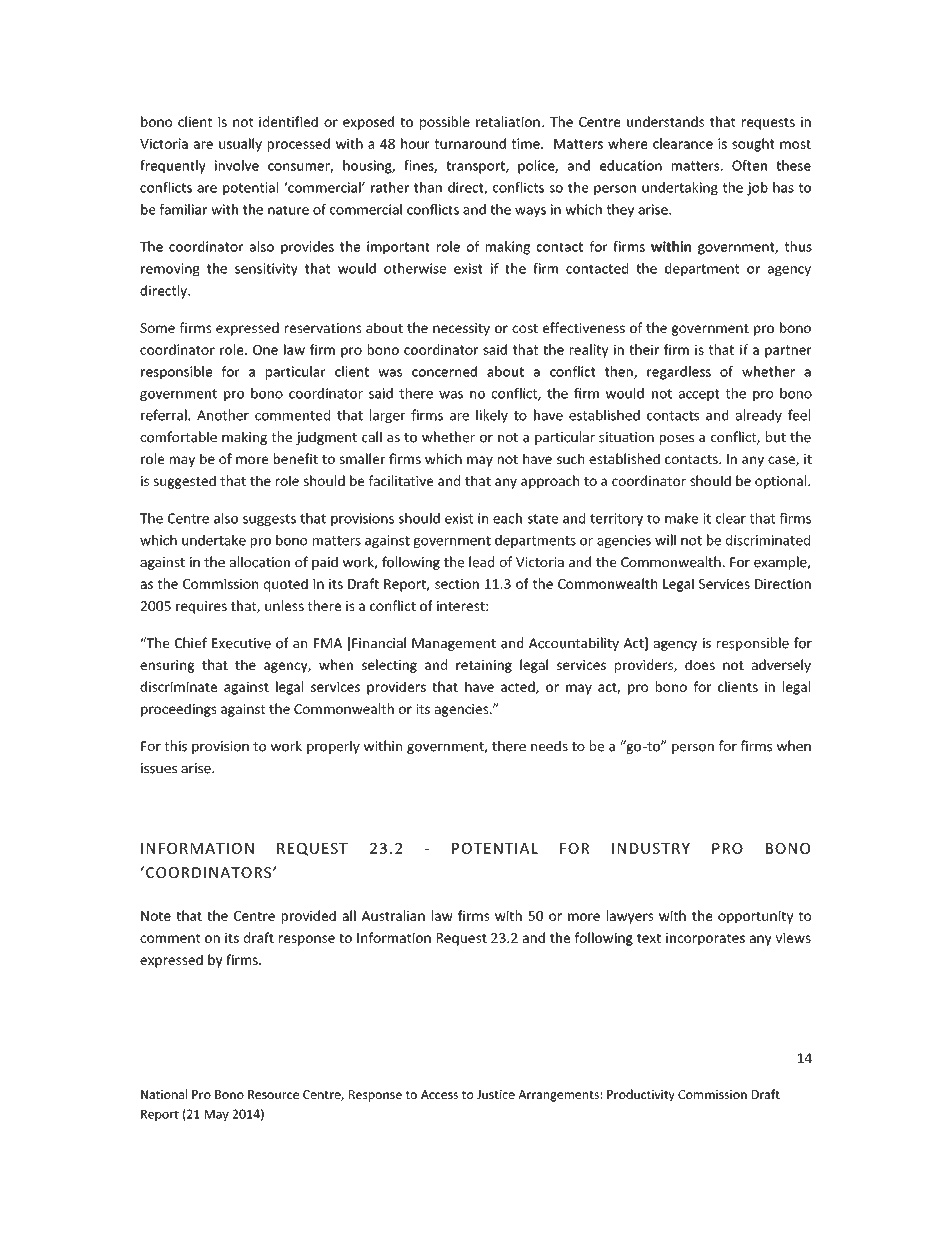  Describe the element at coordinates (470, 143) in the screenshot. I see `turnaround` at that location.
